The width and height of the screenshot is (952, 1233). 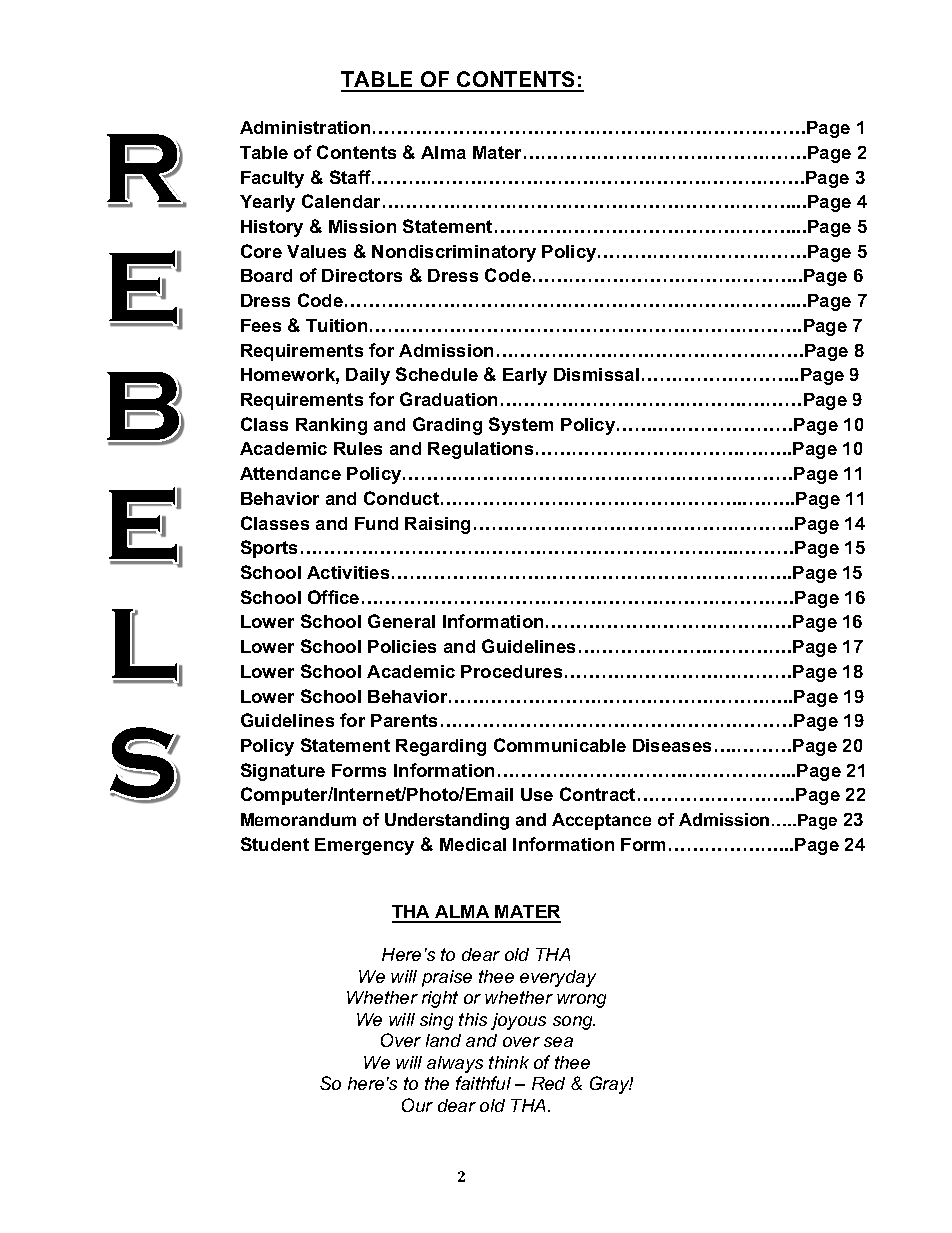 What do you see at coordinates (417, 1105) in the screenshot?
I see `Our` at bounding box center [417, 1105].
